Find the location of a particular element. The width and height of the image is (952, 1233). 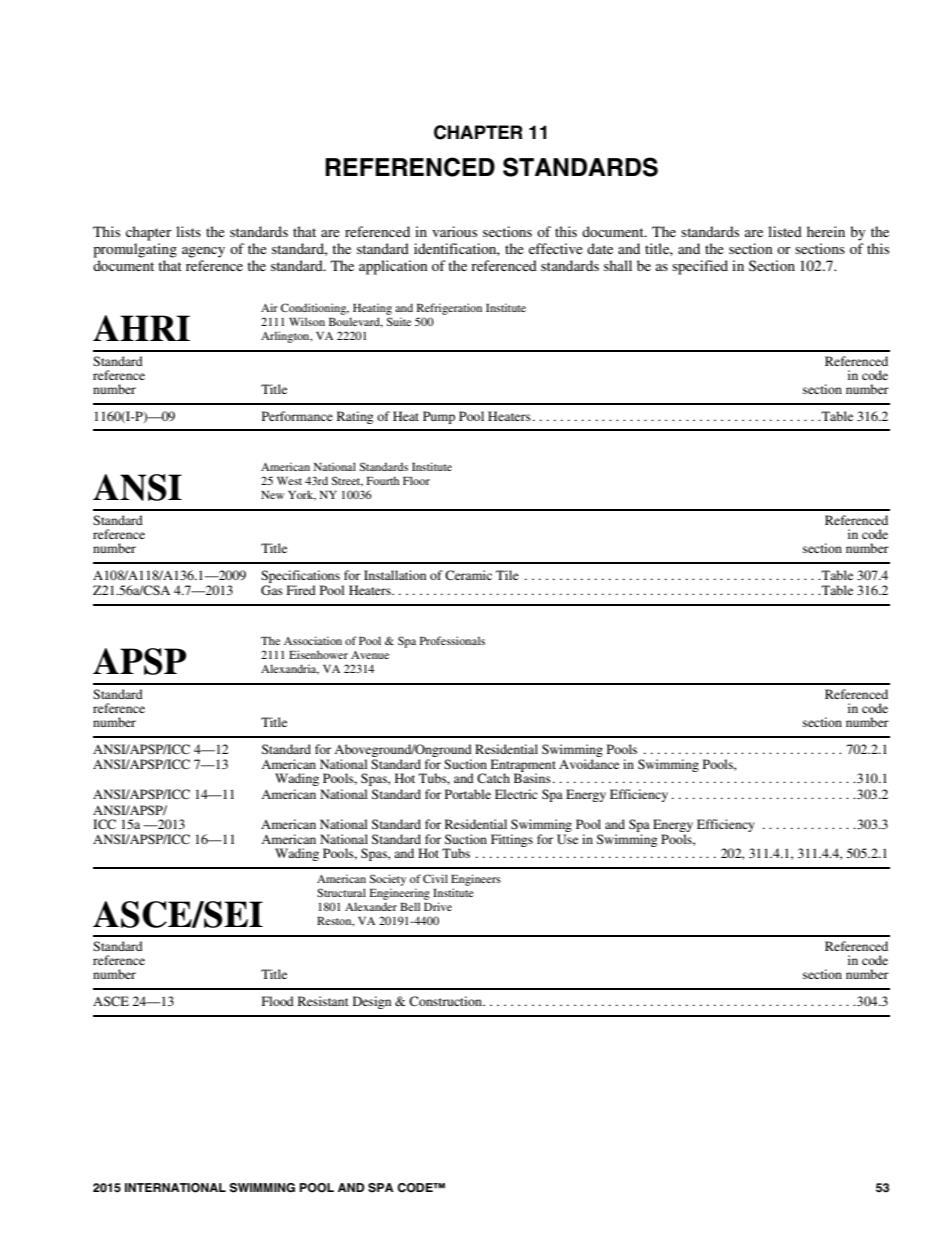

Flood is located at coordinates (278, 1001).
